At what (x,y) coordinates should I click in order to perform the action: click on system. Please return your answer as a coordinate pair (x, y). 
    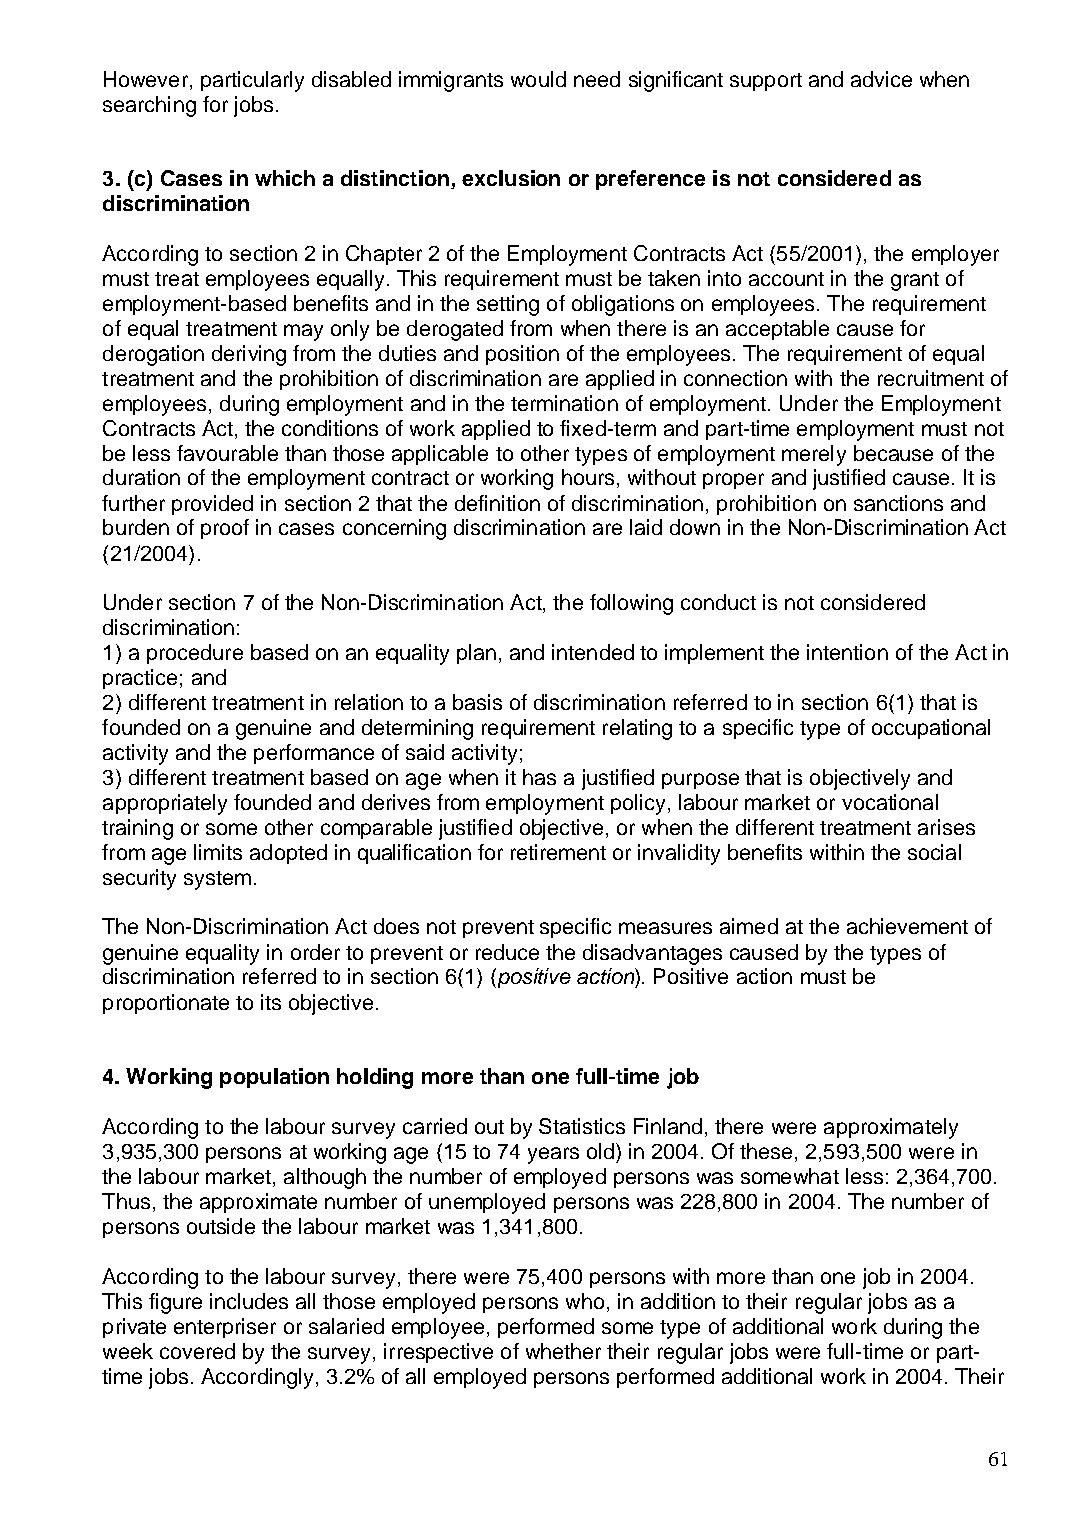
    Looking at the image, I should click on (217, 880).
